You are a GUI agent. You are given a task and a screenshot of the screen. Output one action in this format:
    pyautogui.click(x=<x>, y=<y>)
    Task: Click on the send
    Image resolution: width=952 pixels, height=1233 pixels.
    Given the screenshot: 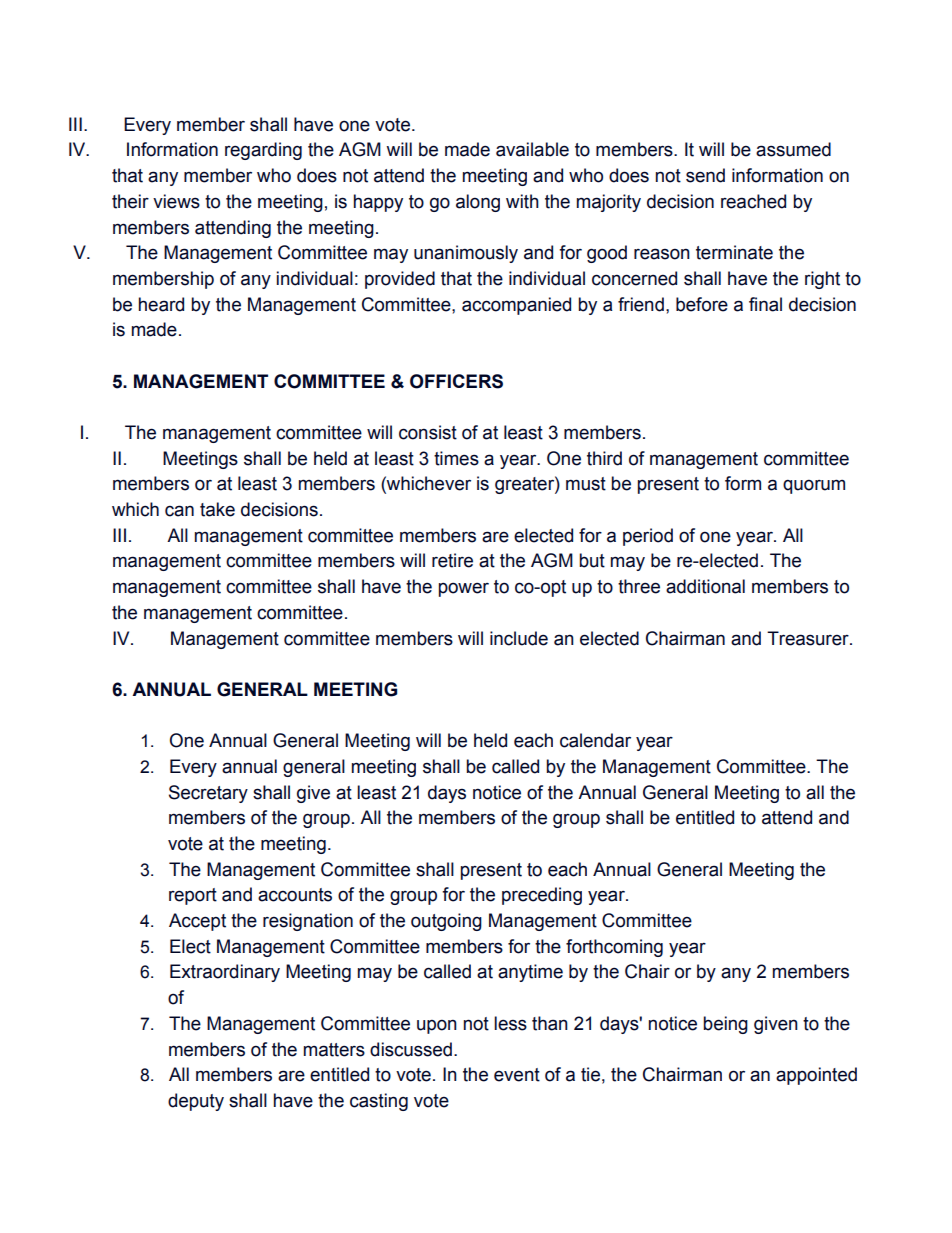 What is the action you would take?
    pyautogui.click(x=705, y=175)
